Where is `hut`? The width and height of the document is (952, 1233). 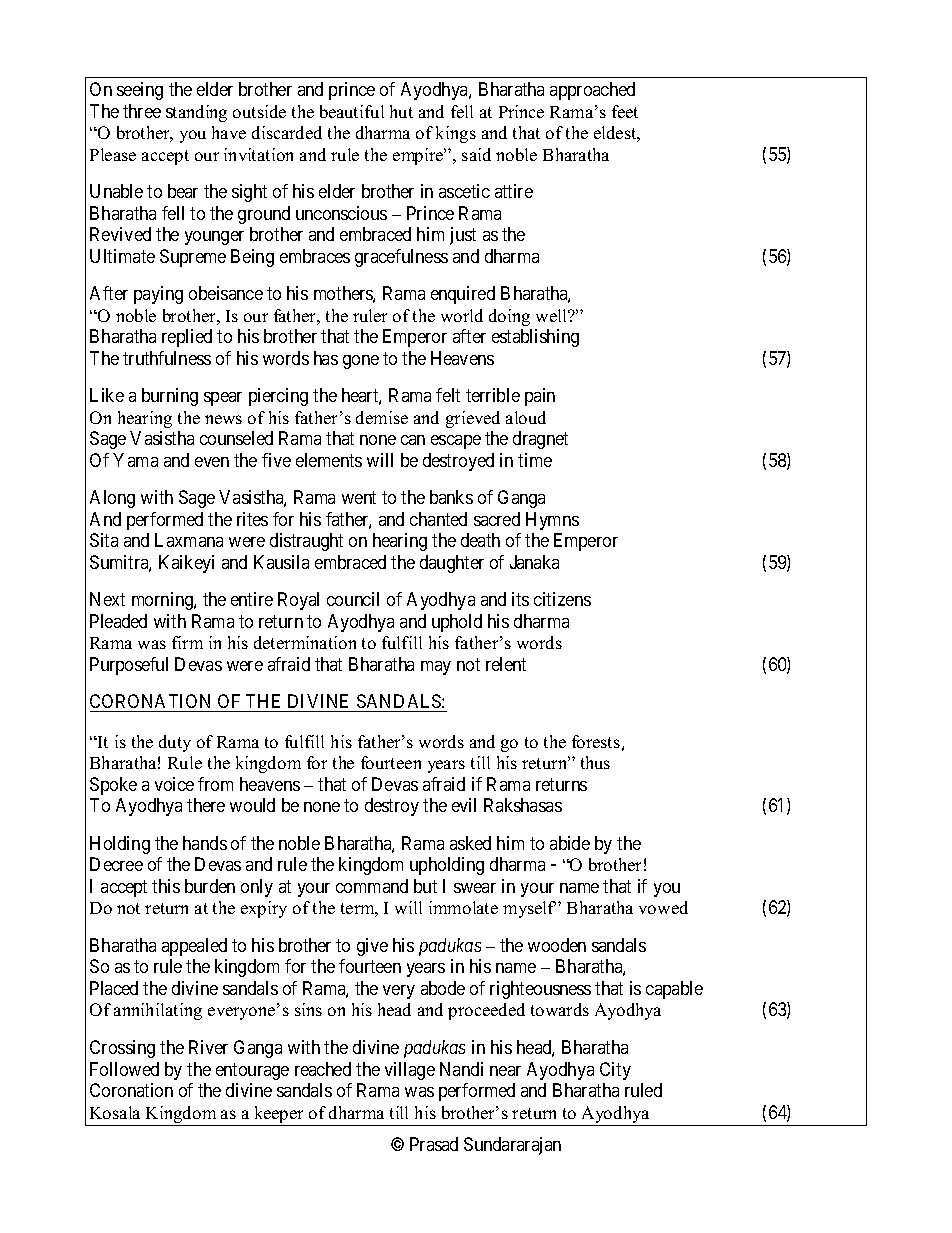
hut is located at coordinates (401, 111).
